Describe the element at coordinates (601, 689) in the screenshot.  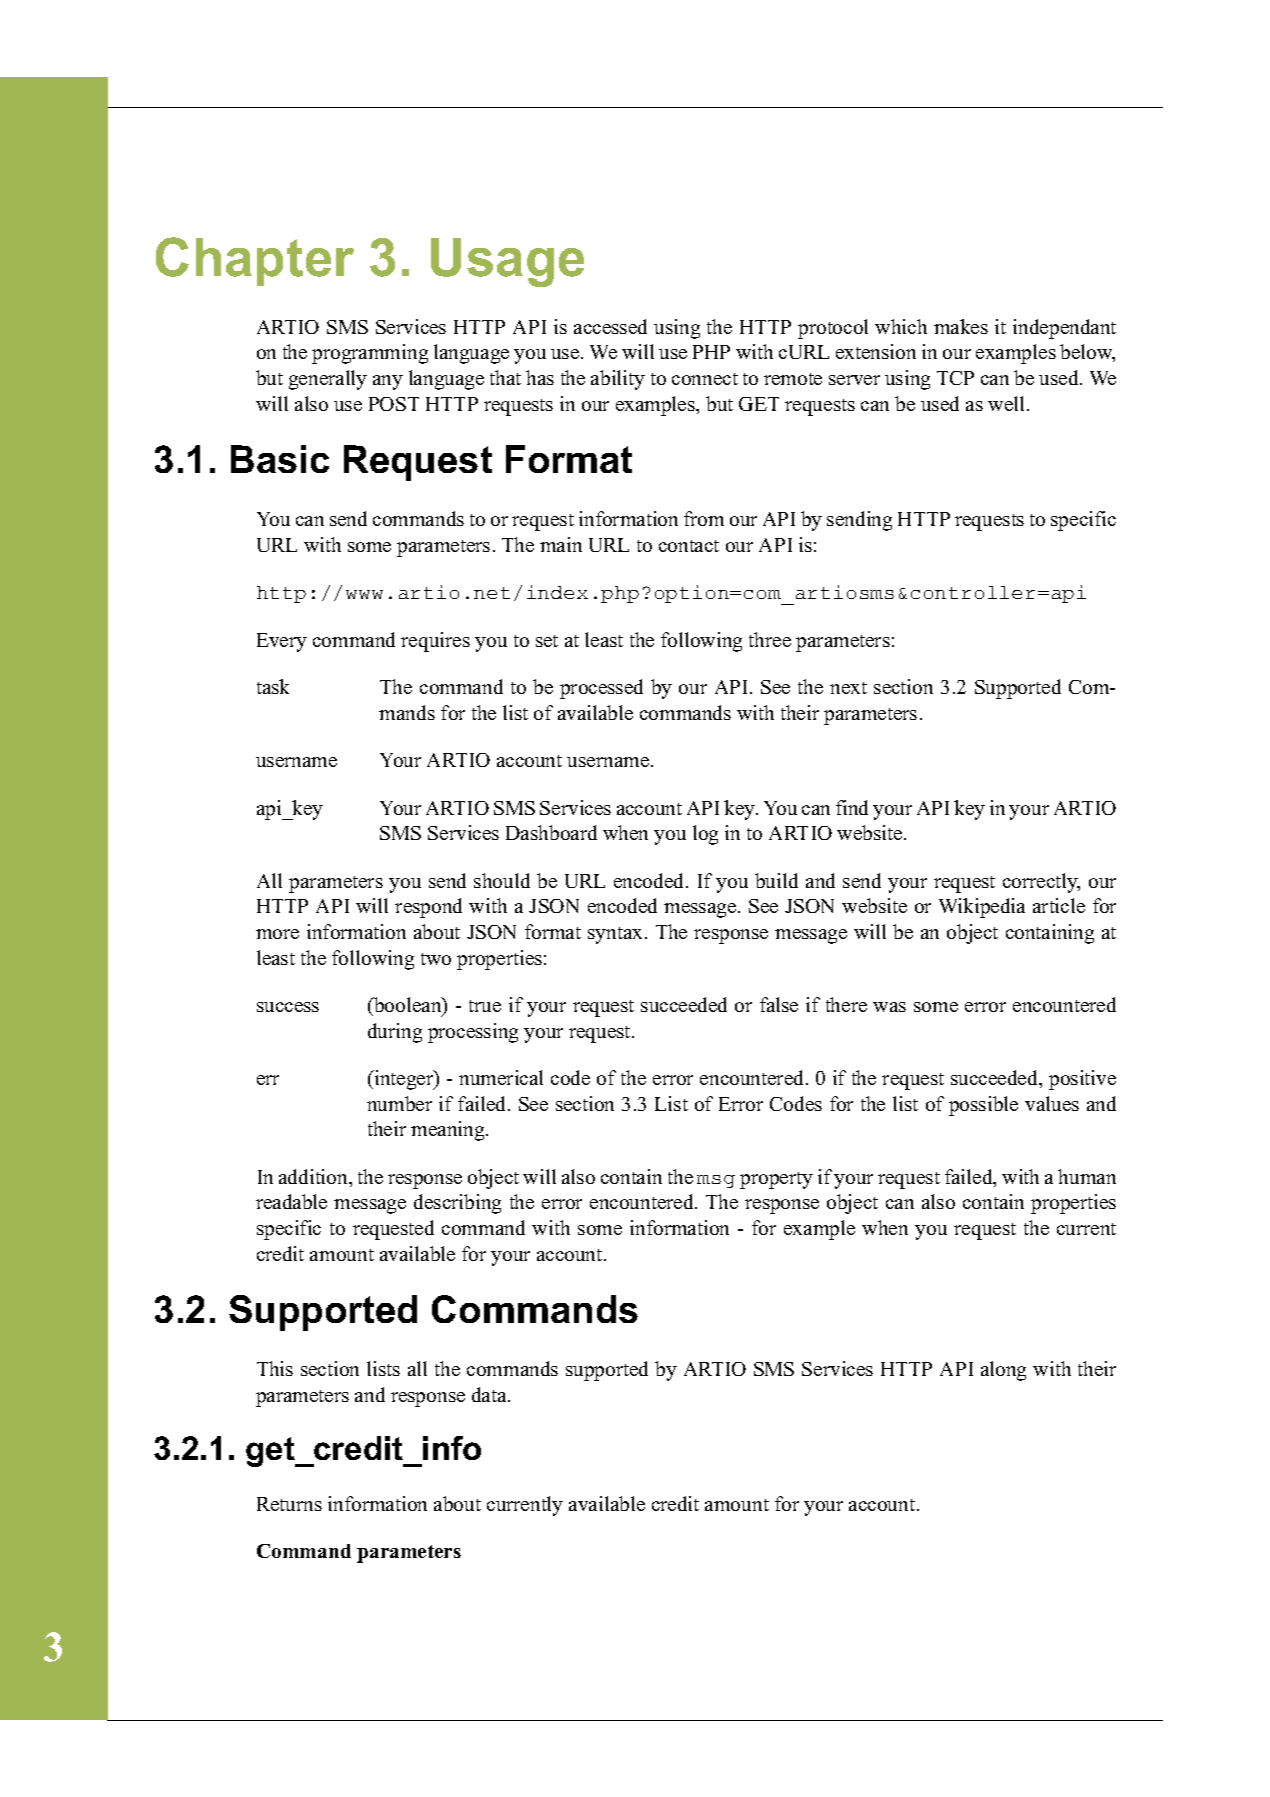
I see `processed` at that location.
